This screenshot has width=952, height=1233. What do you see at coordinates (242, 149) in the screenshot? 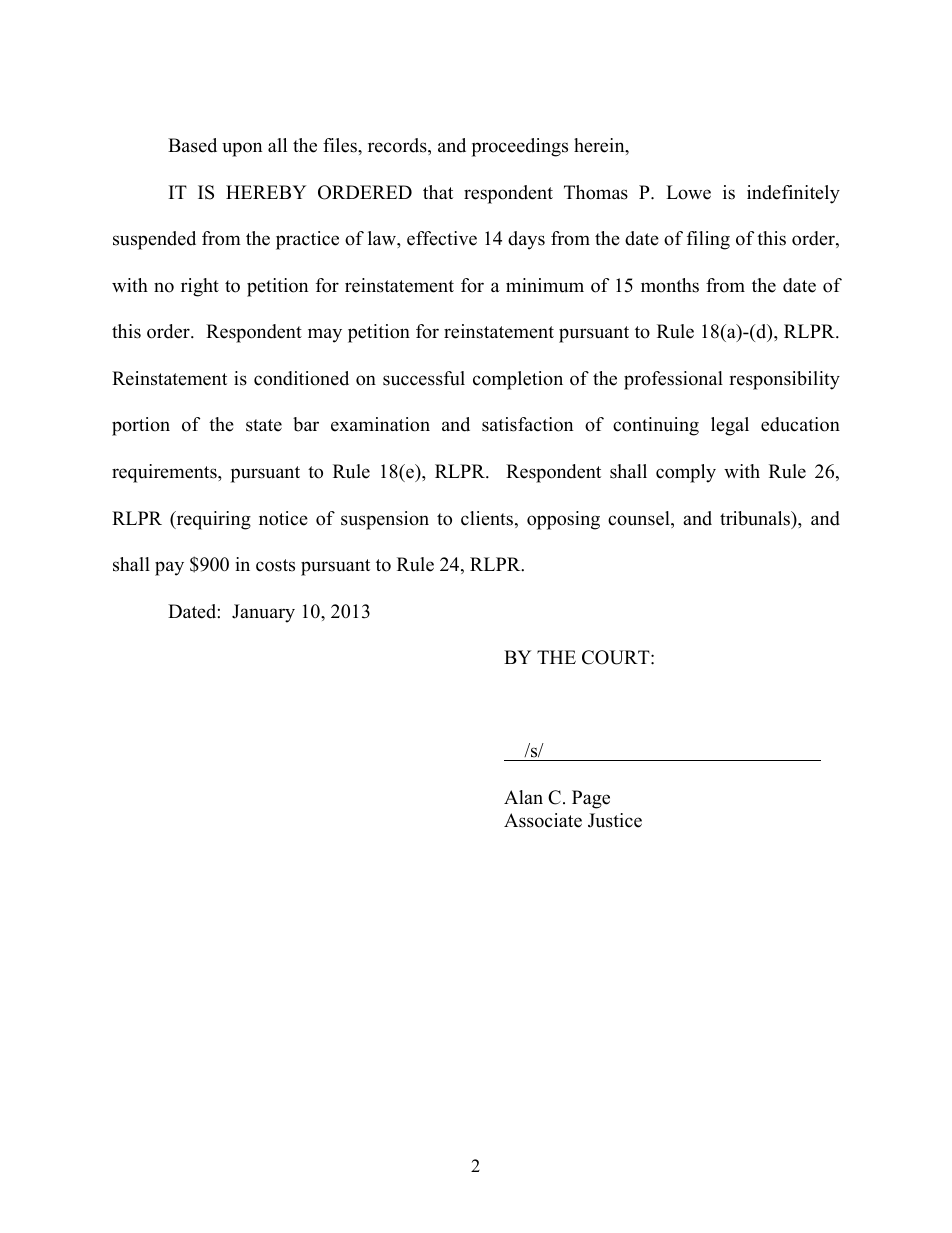
I see `upon` at bounding box center [242, 149].
